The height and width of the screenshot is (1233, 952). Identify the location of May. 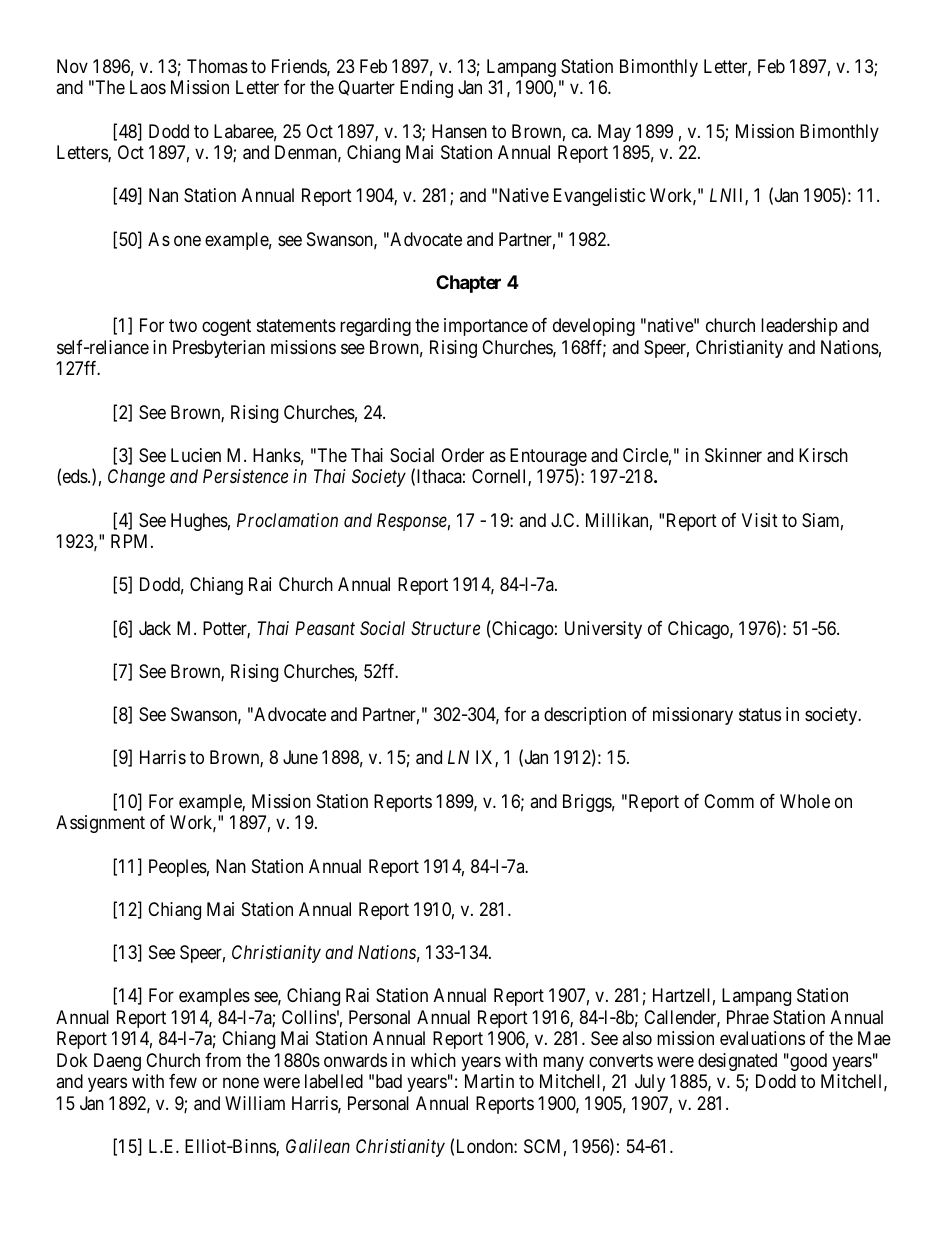
(614, 133).
